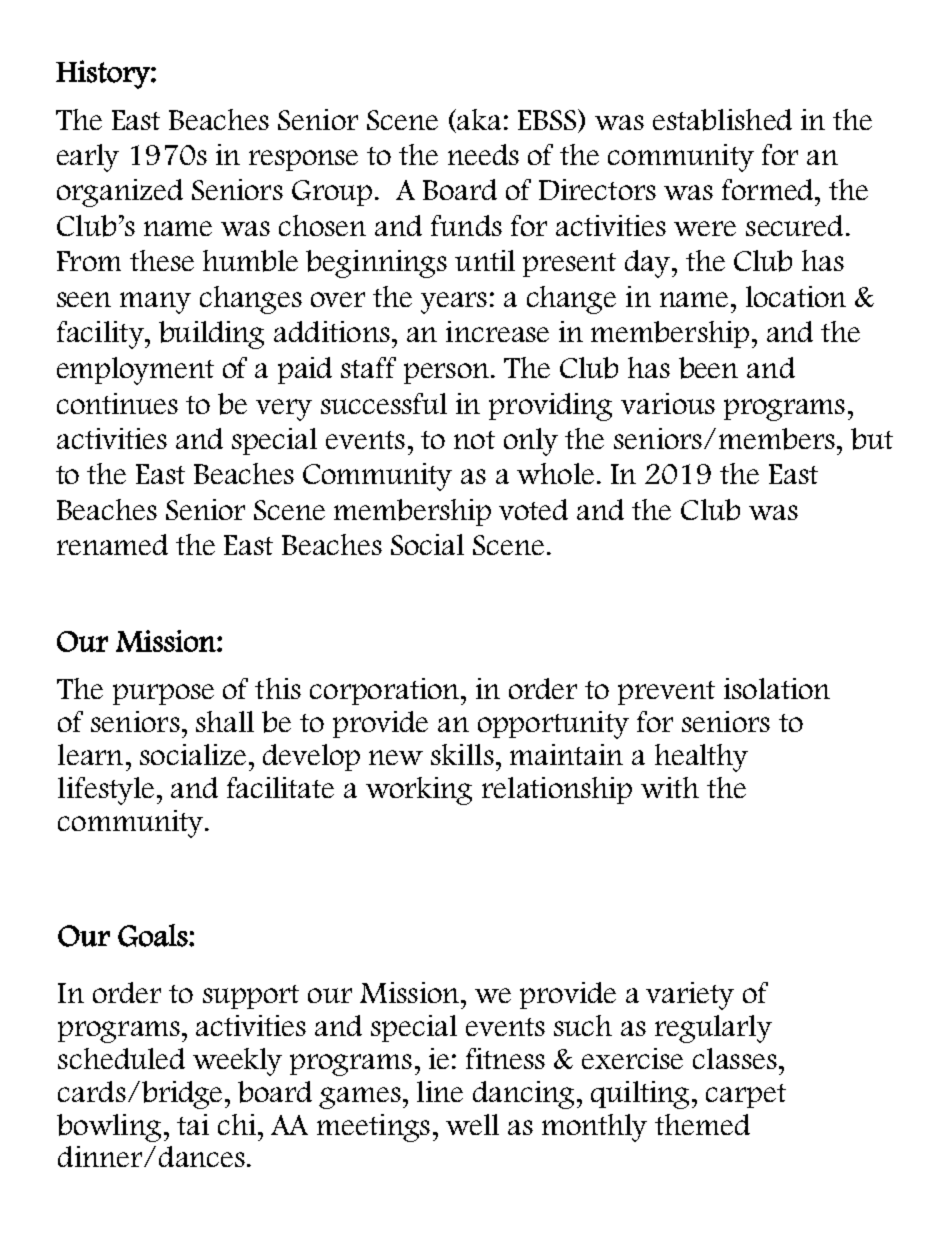 This screenshot has height=1233, width=952. I want to click on location, so click(796, 296).
